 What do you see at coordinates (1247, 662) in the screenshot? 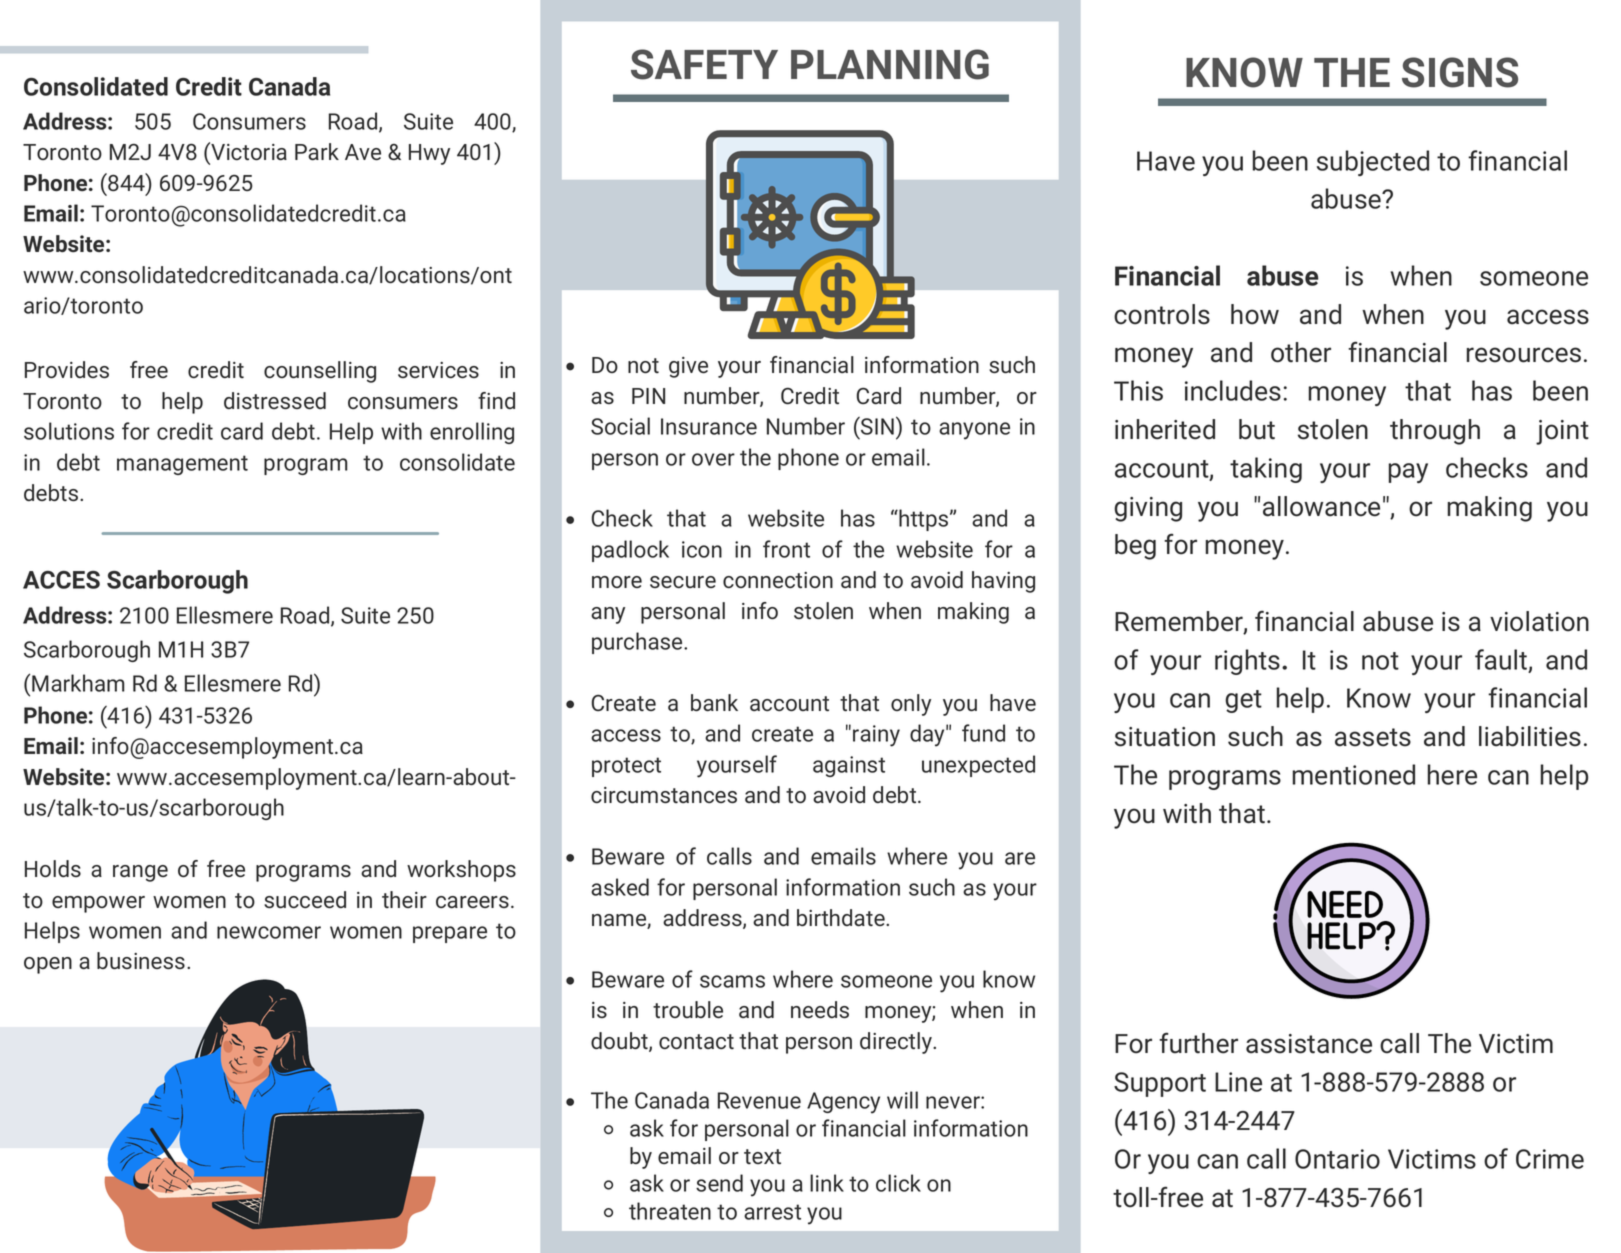
I see `rights` at bounding box center [1247, 662].
